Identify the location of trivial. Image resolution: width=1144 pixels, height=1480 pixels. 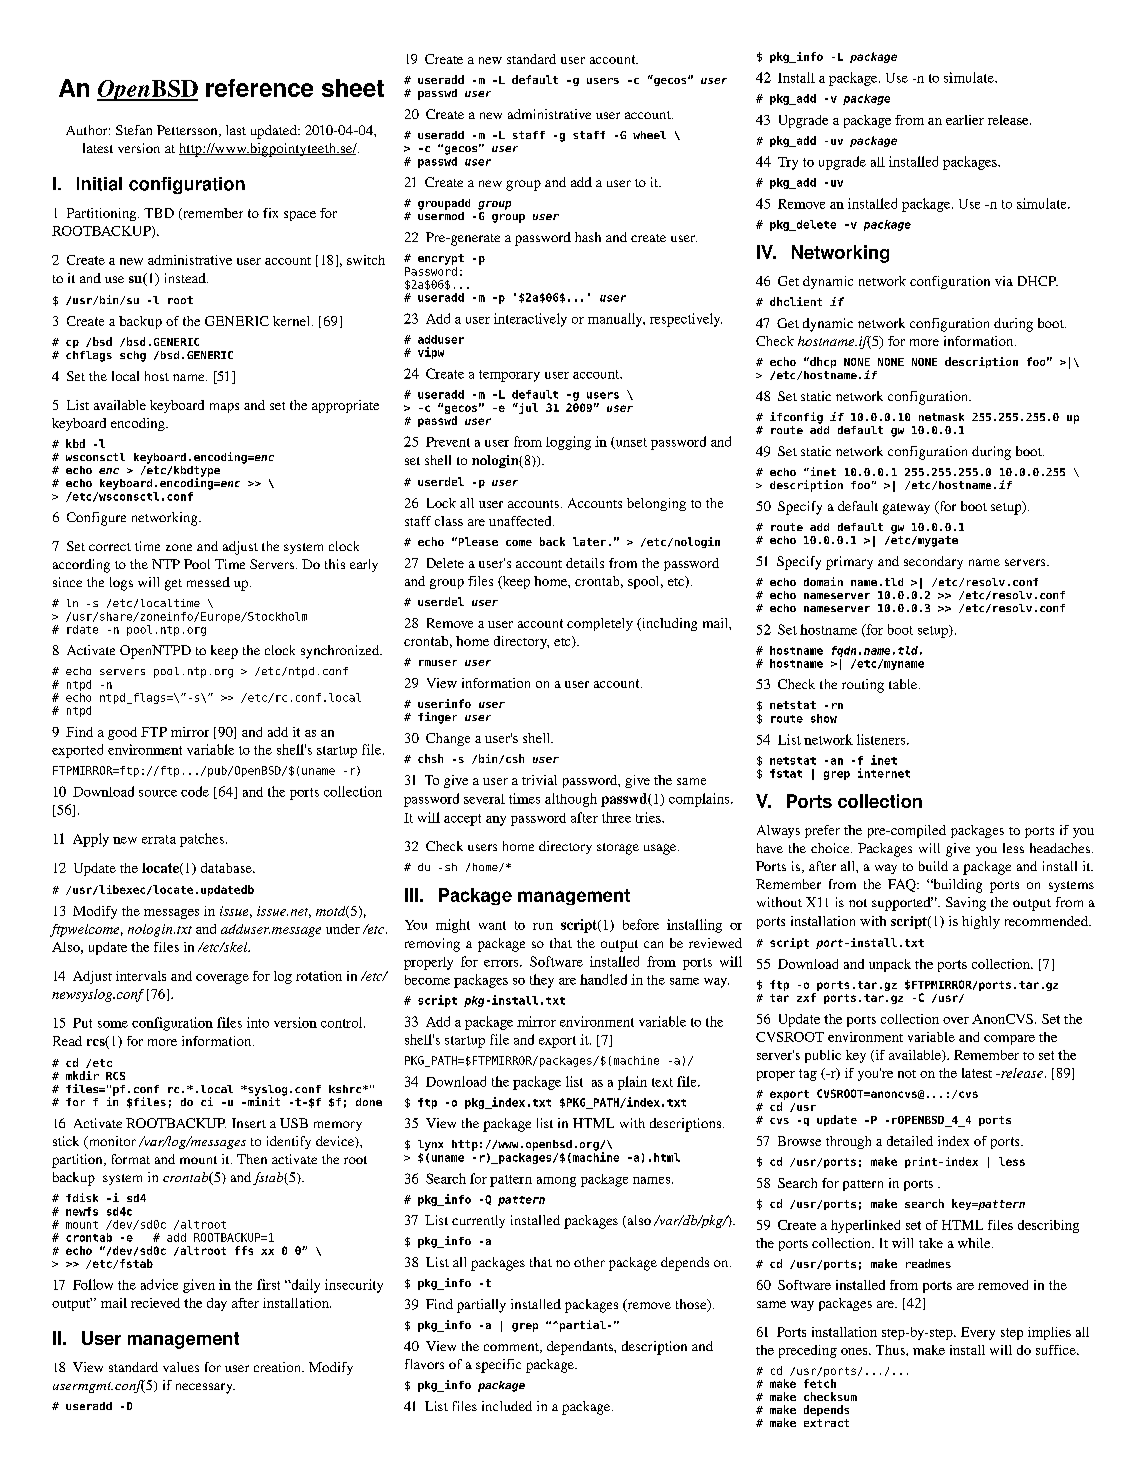
(539, 780).
